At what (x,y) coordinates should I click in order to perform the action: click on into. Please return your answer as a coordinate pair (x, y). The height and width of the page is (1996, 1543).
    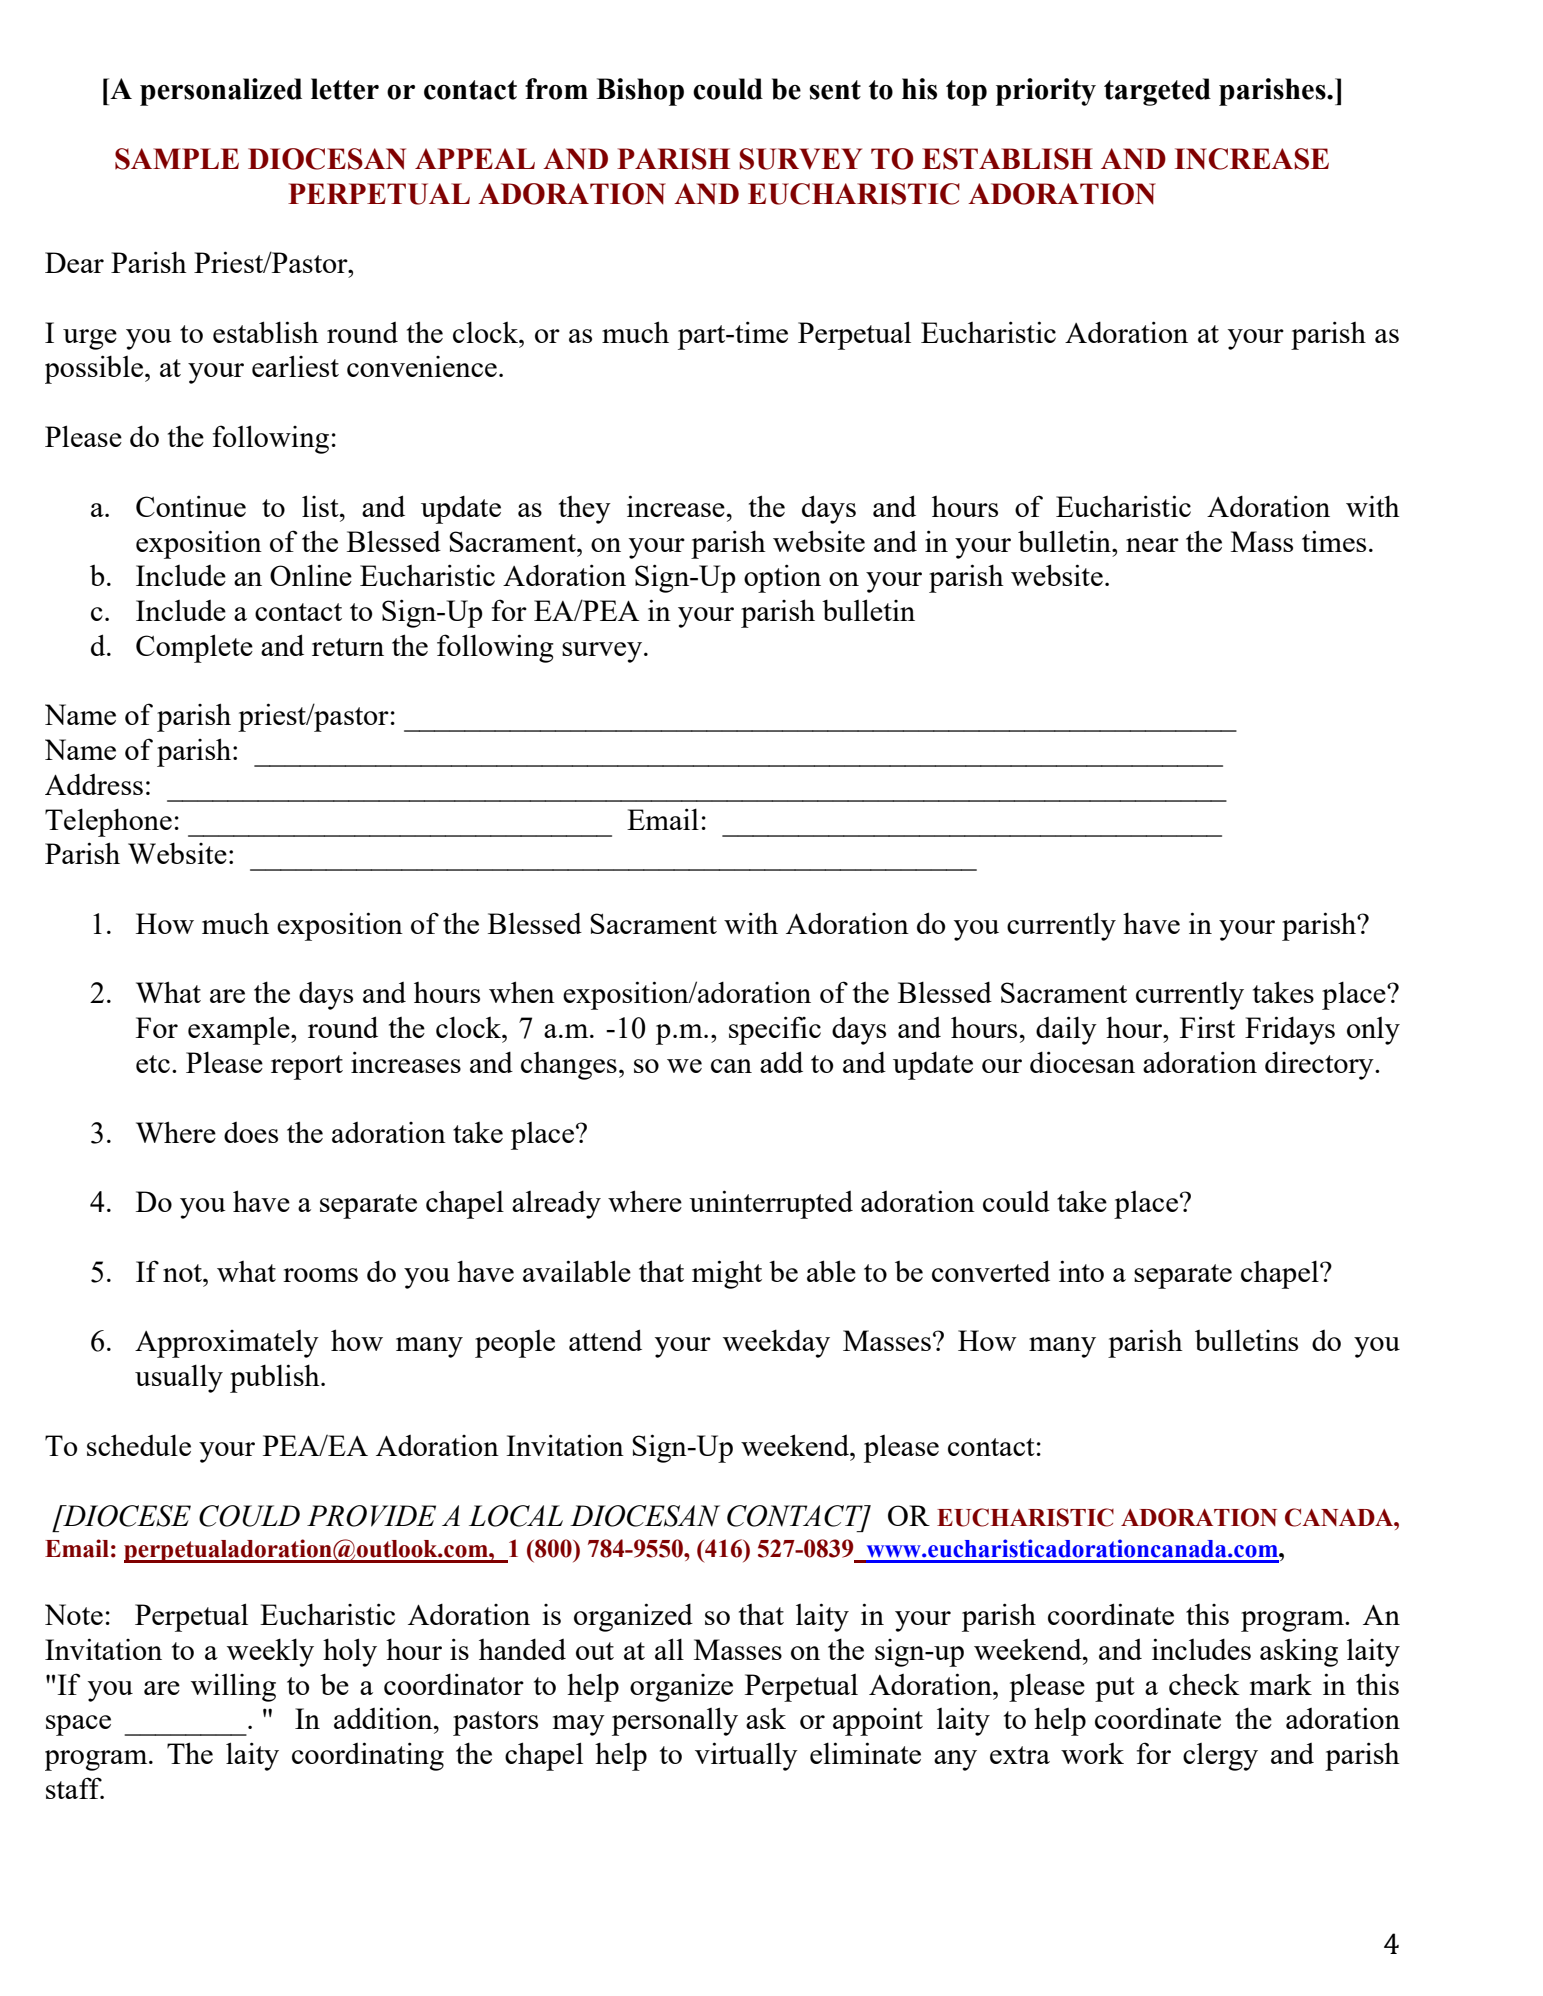
    Looking at the image, I should click on (1081, 1271).
